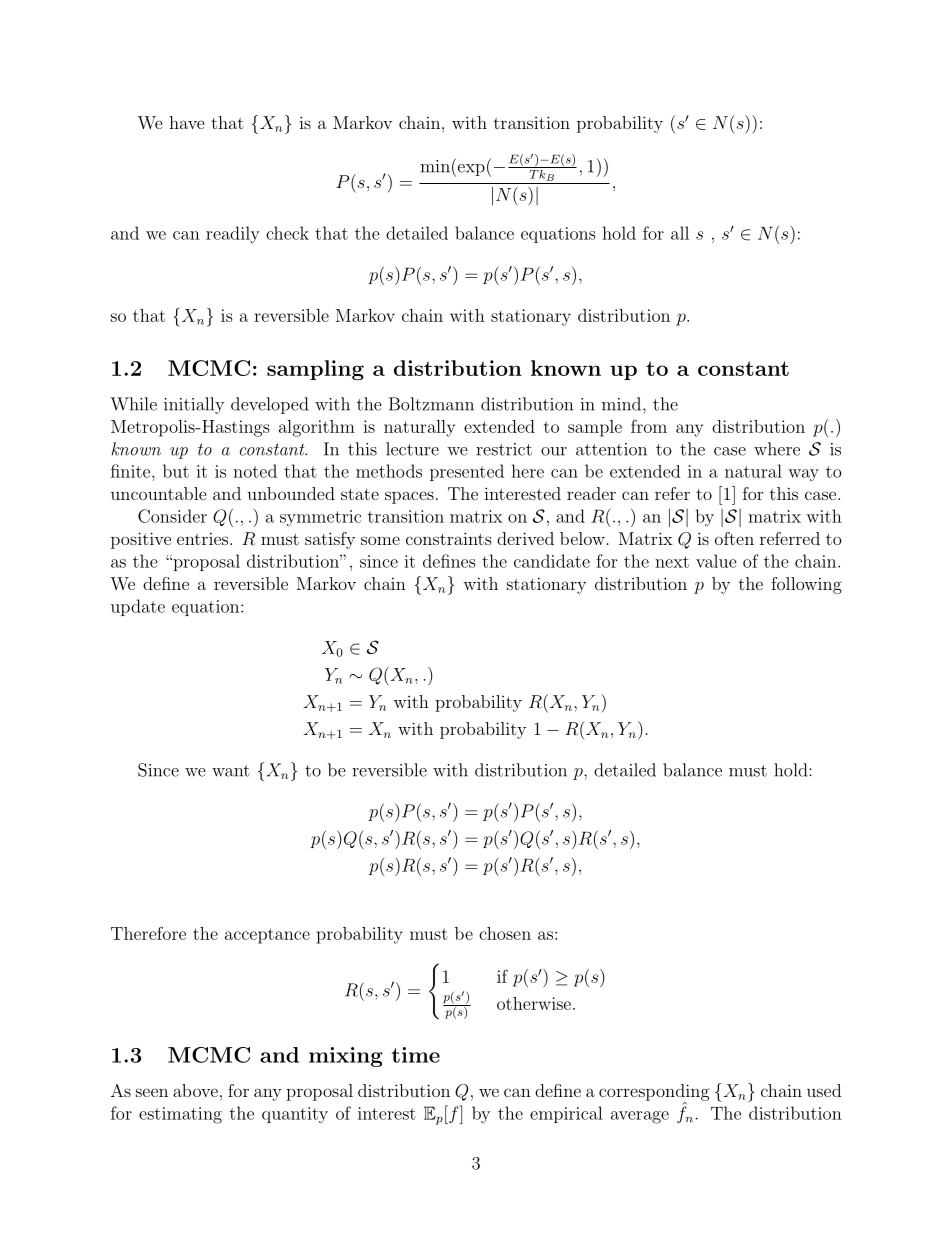 This image has width=952, height=1233. I want to click on following, so click(806, 585).
